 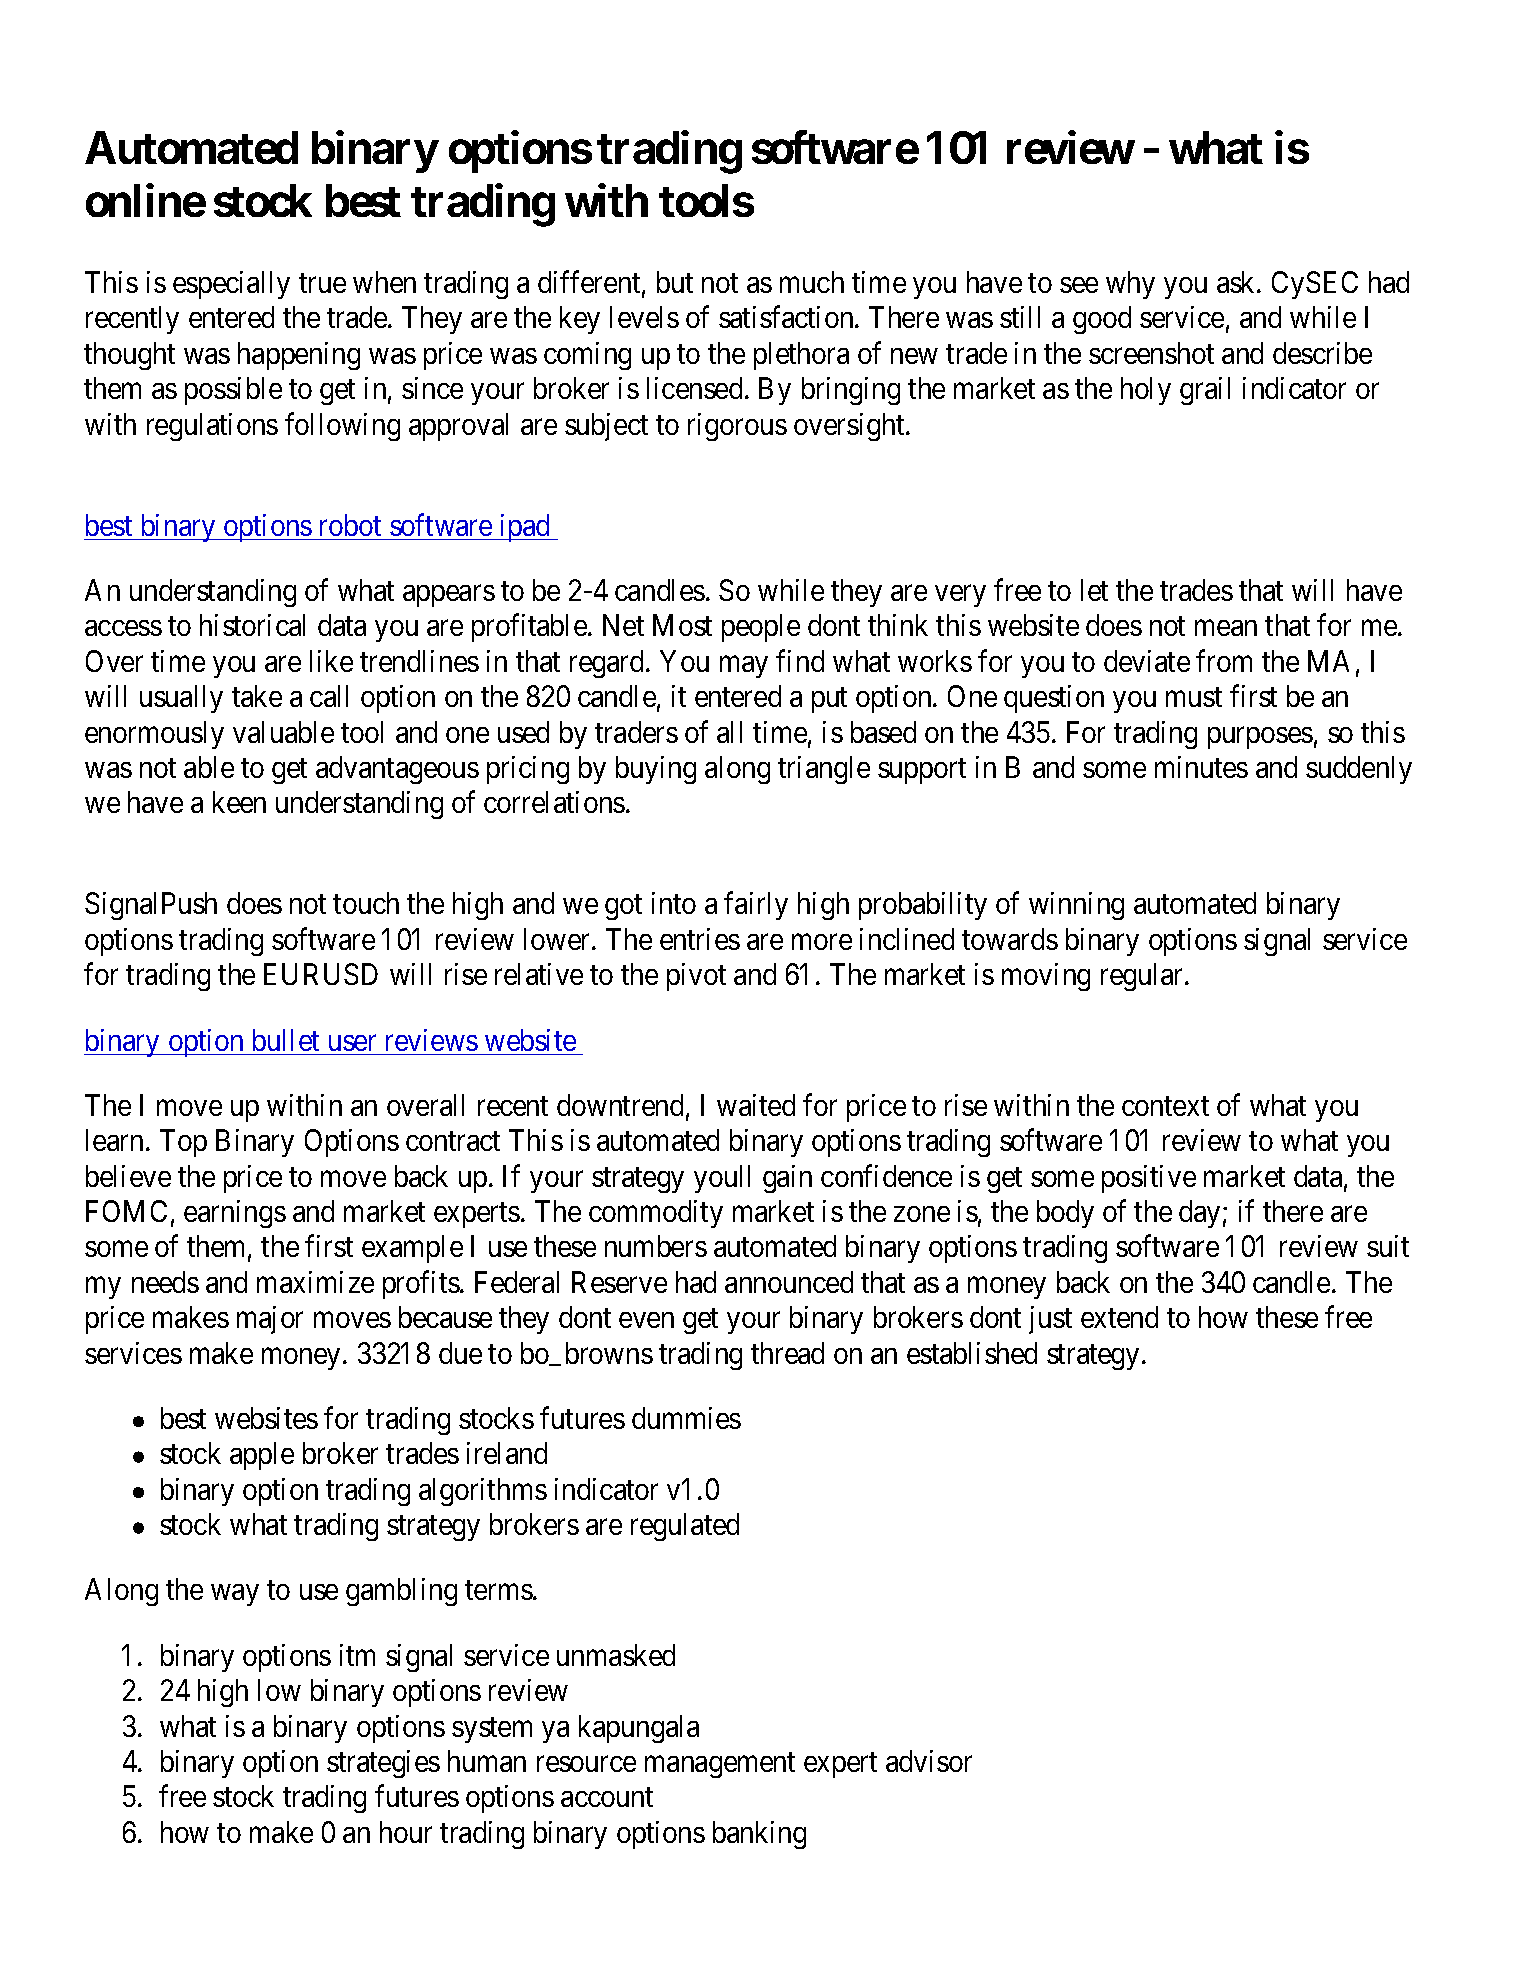 What do you see at coordinates (686, 1418) in the document?
I see `dummies` at bounding box center [686, 1418].
